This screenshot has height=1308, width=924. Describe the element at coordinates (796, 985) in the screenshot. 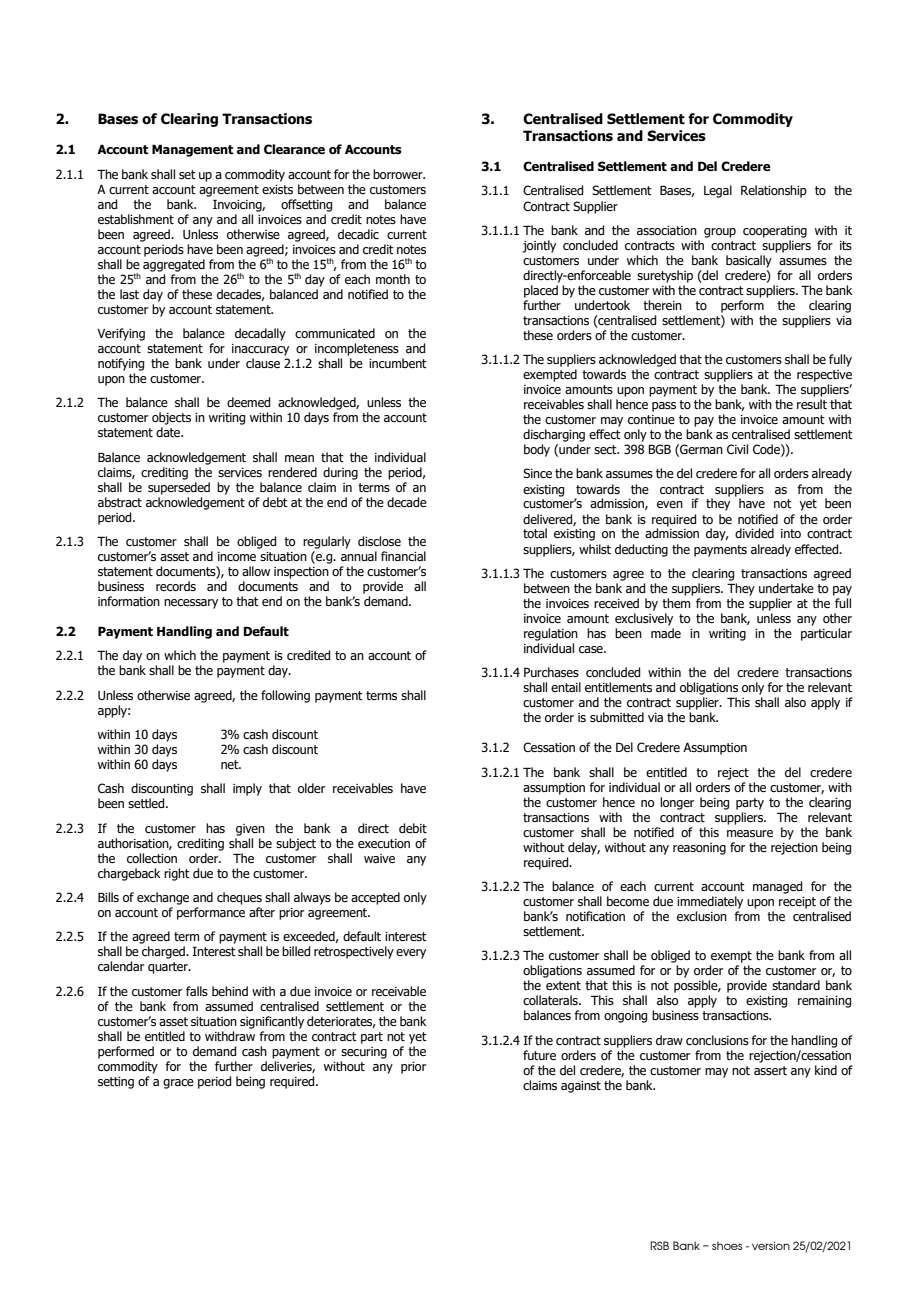

I see `standard` at that location.
